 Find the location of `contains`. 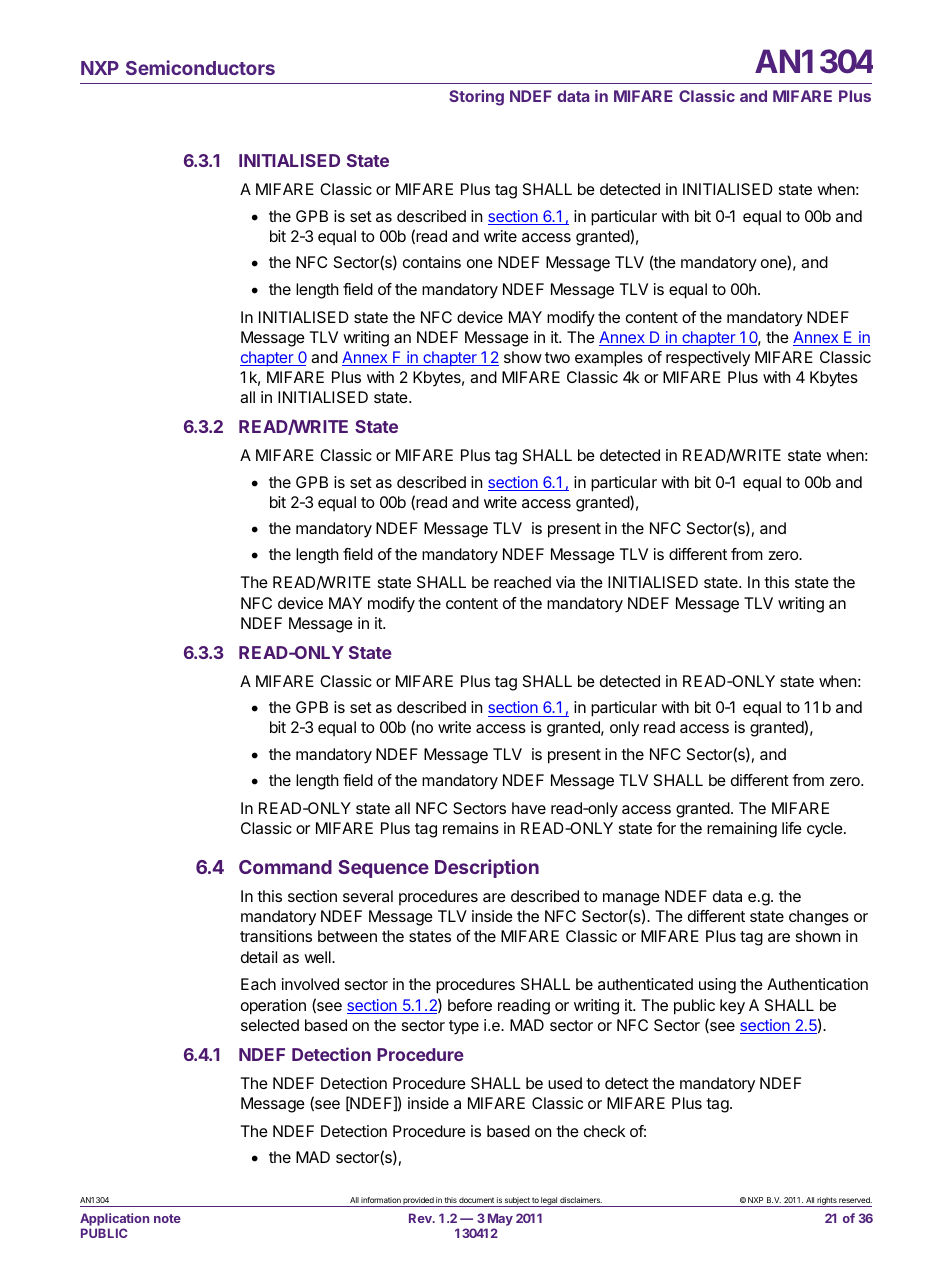

contains is located at coordinates (432, 262).
